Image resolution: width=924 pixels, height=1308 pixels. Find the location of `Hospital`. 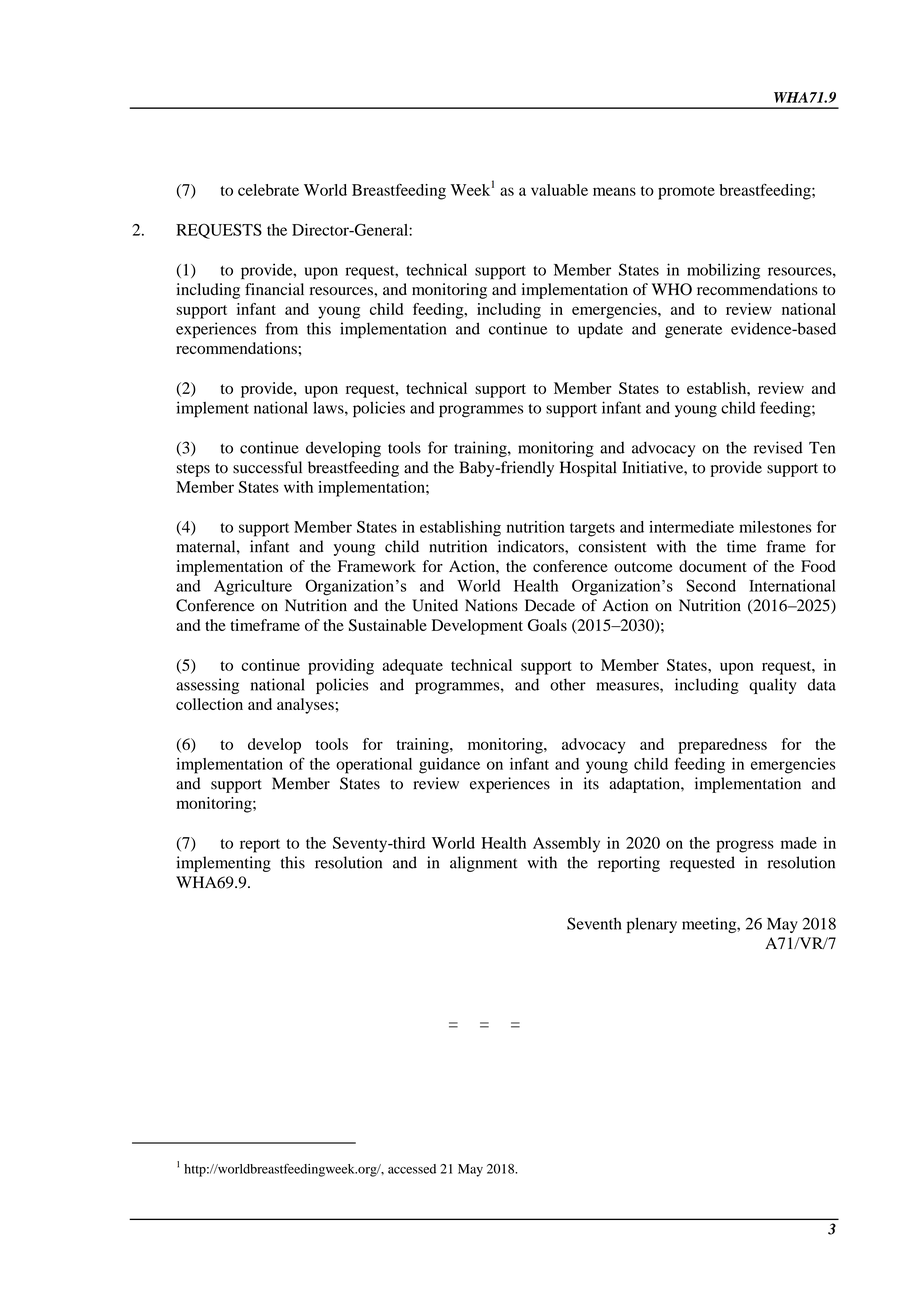

Hospital is located at coordinates (588, 469).
